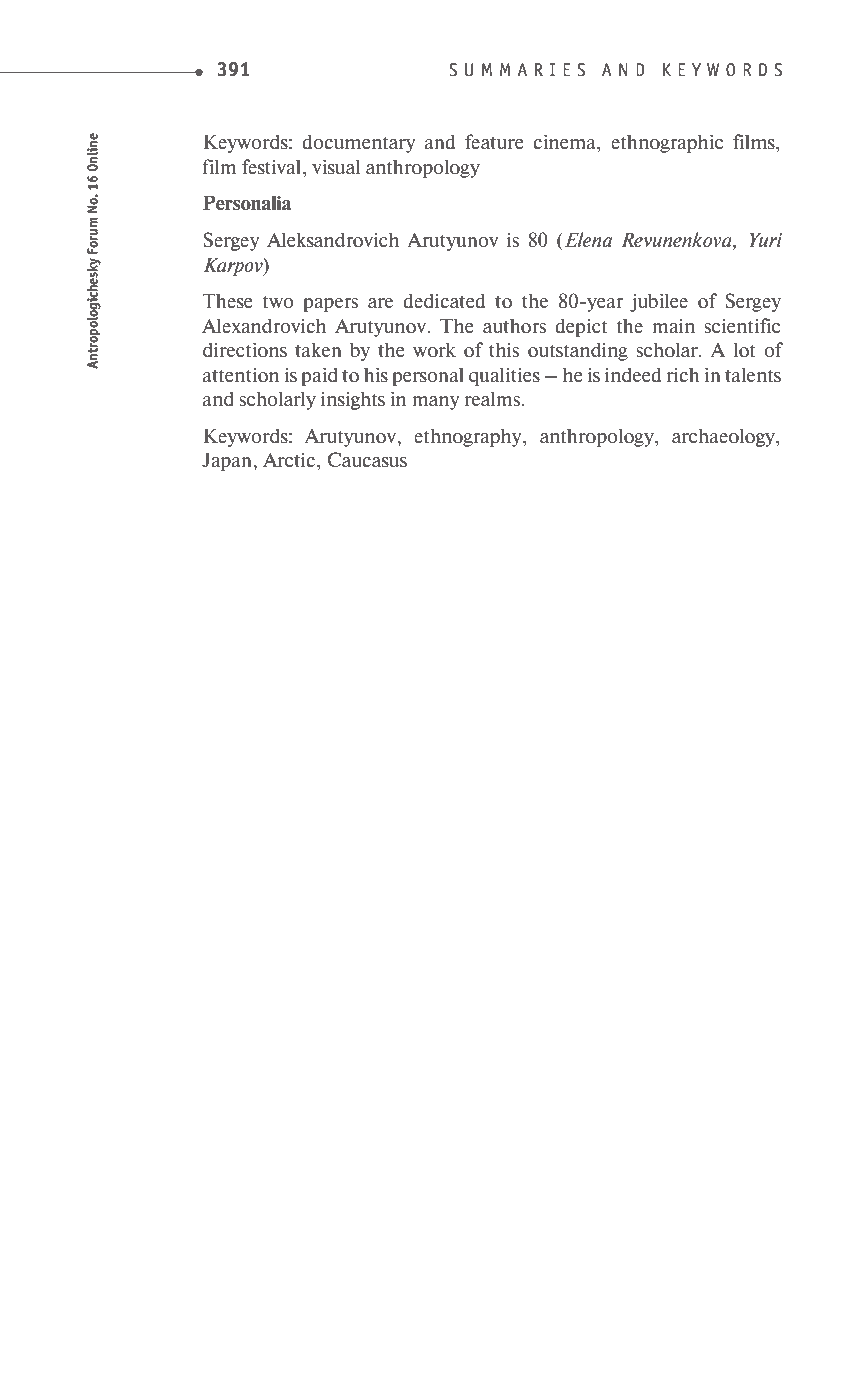 This document has height=1389, width=868. I want to click on Yuri, so click(765, 239).
